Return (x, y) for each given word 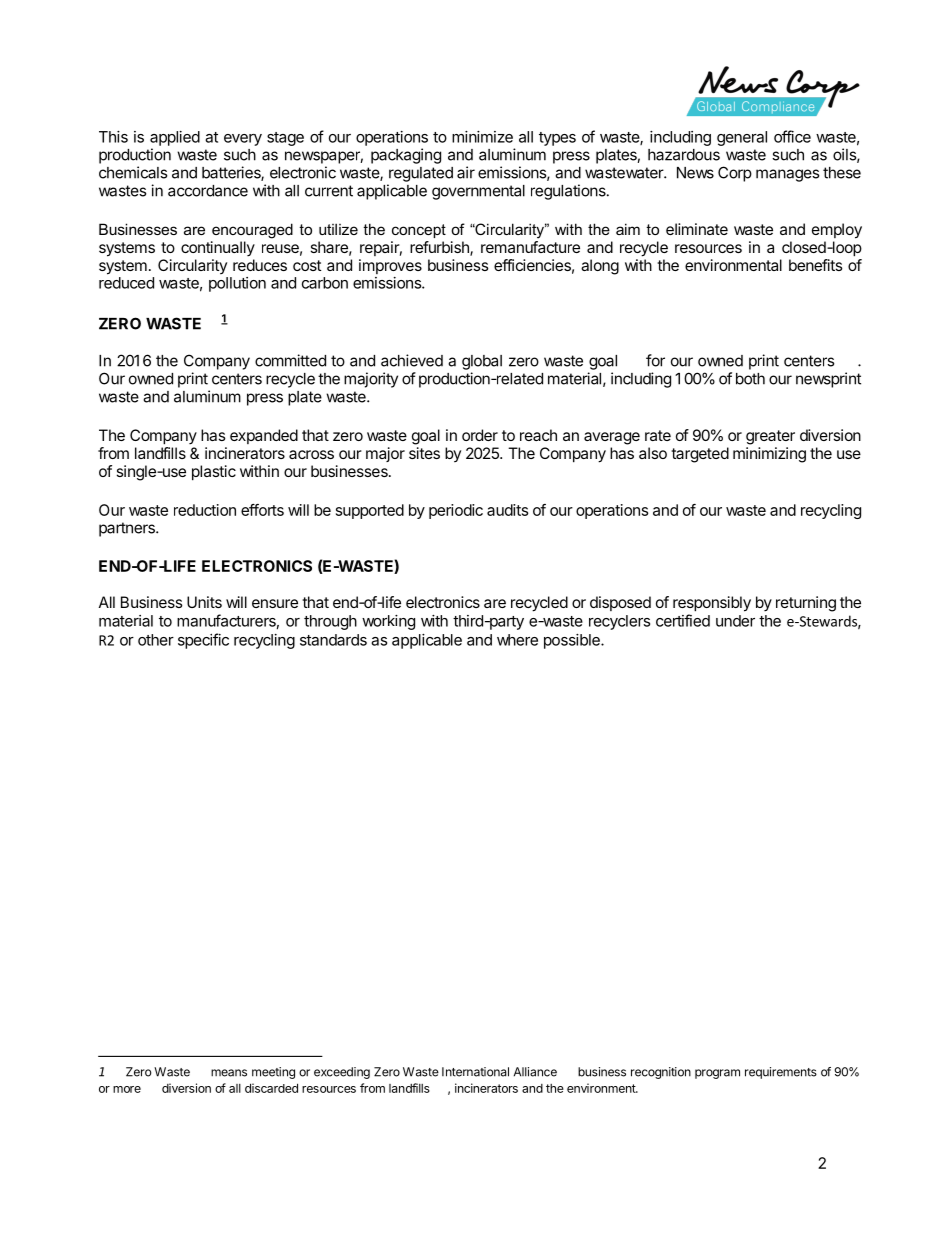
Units (204, 602)
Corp (735, 174)
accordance (208, 191)
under (735, 621)
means (229, 1073)
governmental (478, 192)
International (475, 1072)
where (517, 640)
